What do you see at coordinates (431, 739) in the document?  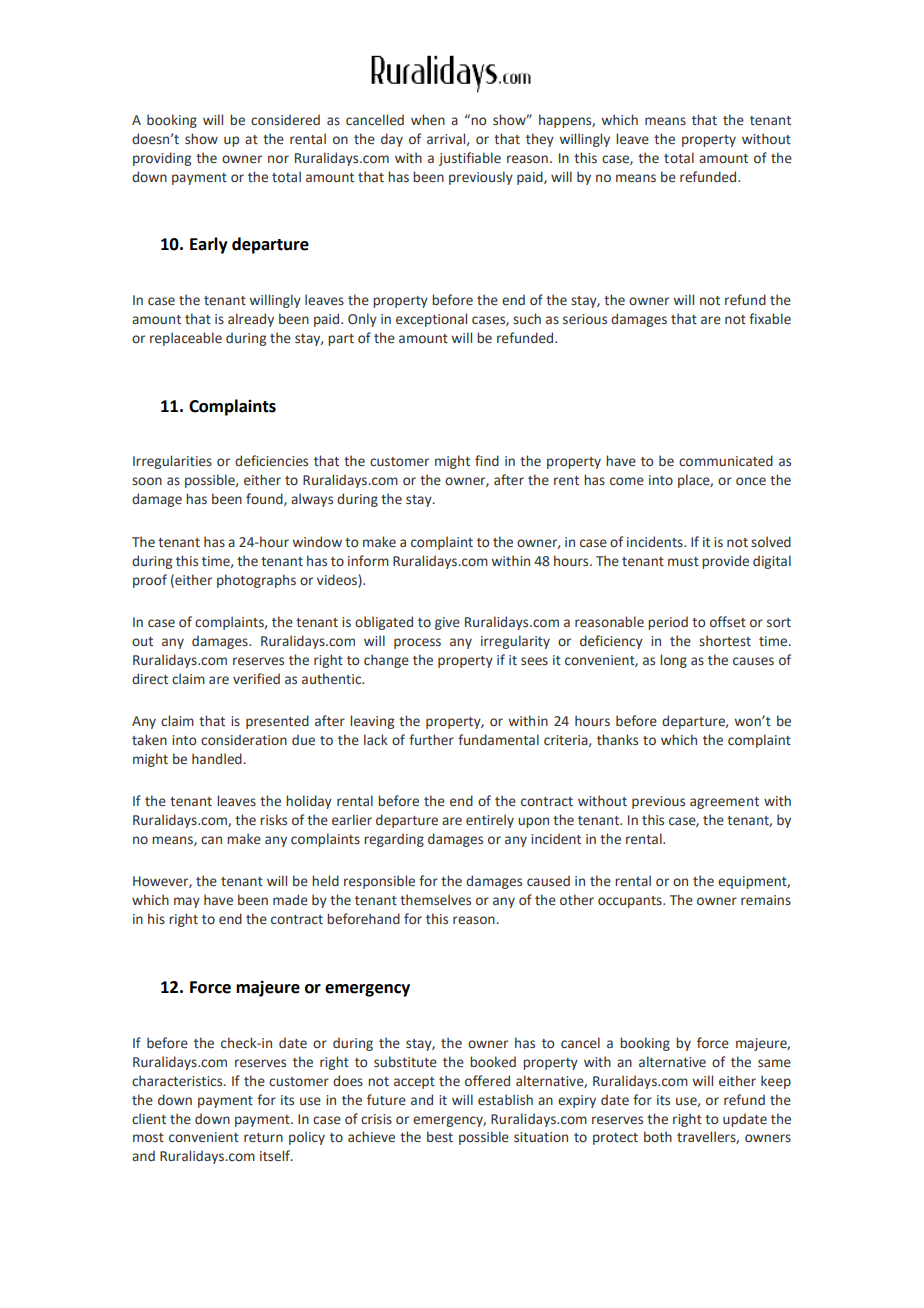 I see `further` at bounding box center [431, 739].
